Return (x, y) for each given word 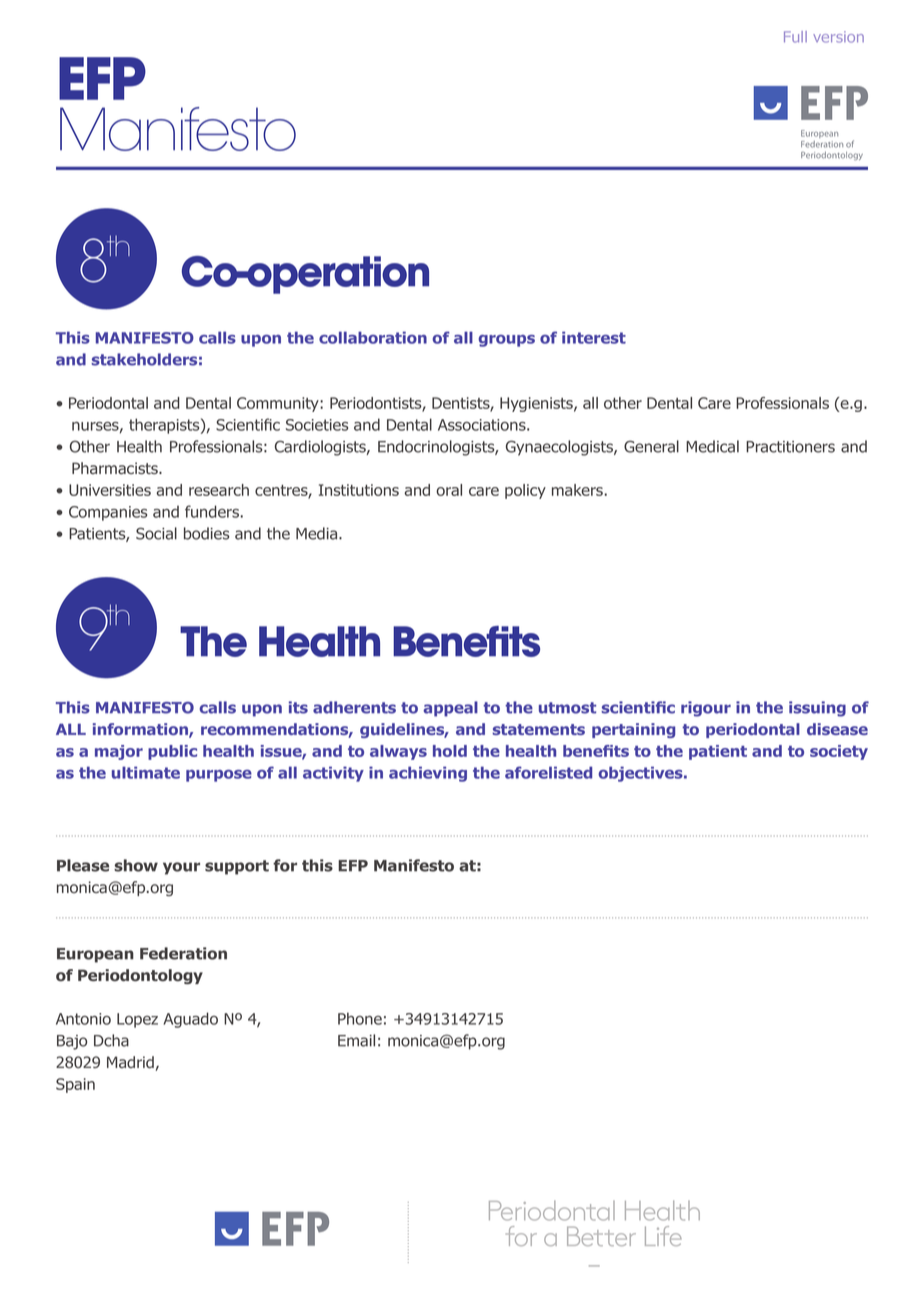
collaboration (373, 337)
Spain (75, 1085)
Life (663, 1236)
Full (795, 37)
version (838, 37)
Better (601, 1236)
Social (156, 533)
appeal (450, 709)
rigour (706, 709)
